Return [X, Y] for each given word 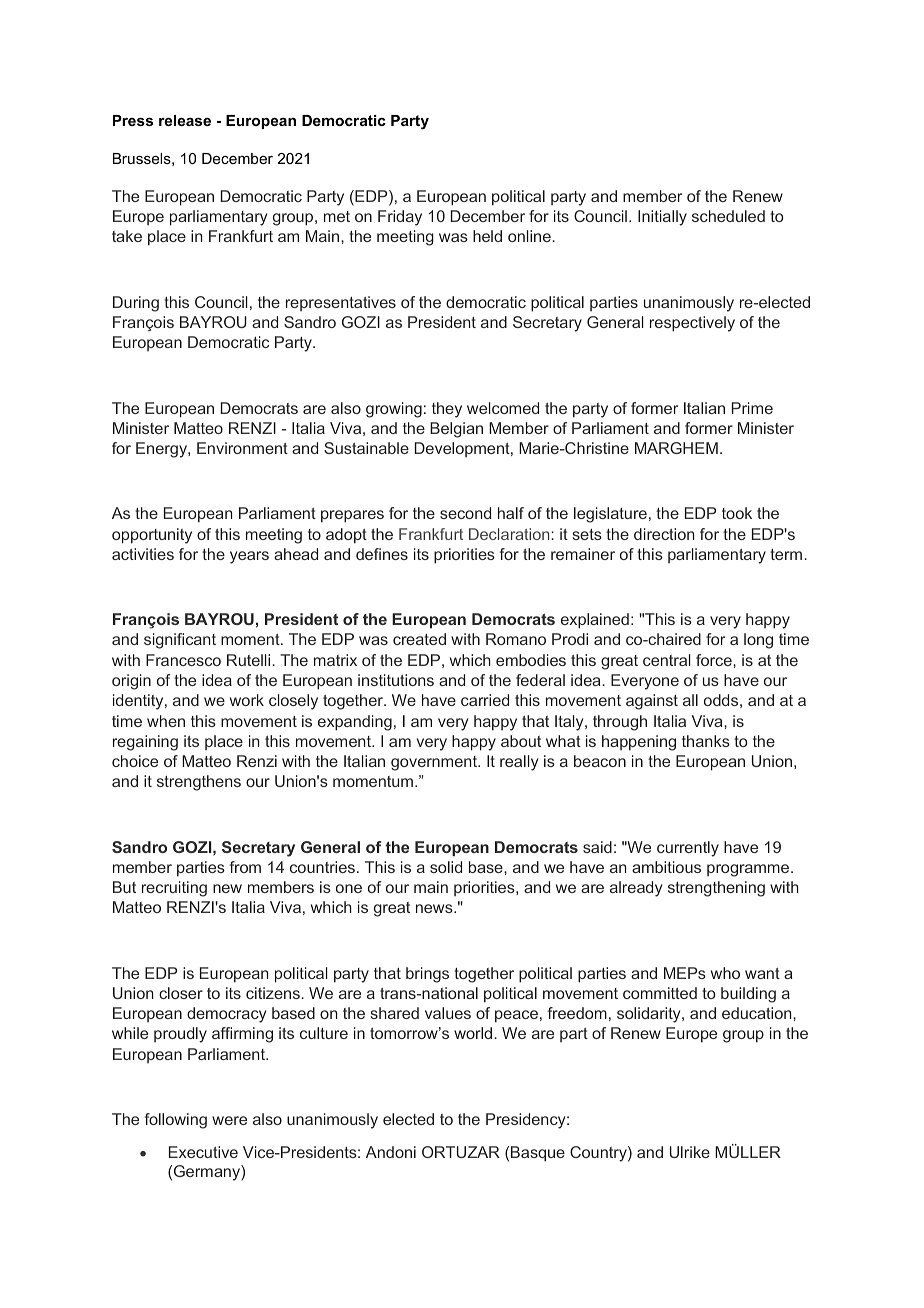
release [185, 120]
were [229, 1120]
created [419, 639]
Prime [752, 408]
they [447, 410]
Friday [400, 218]
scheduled [728, 216]
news [435, 908]
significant [180, 641]
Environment [242, 448]
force [715, 660]
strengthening [716, 889]
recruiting [174, 889]
